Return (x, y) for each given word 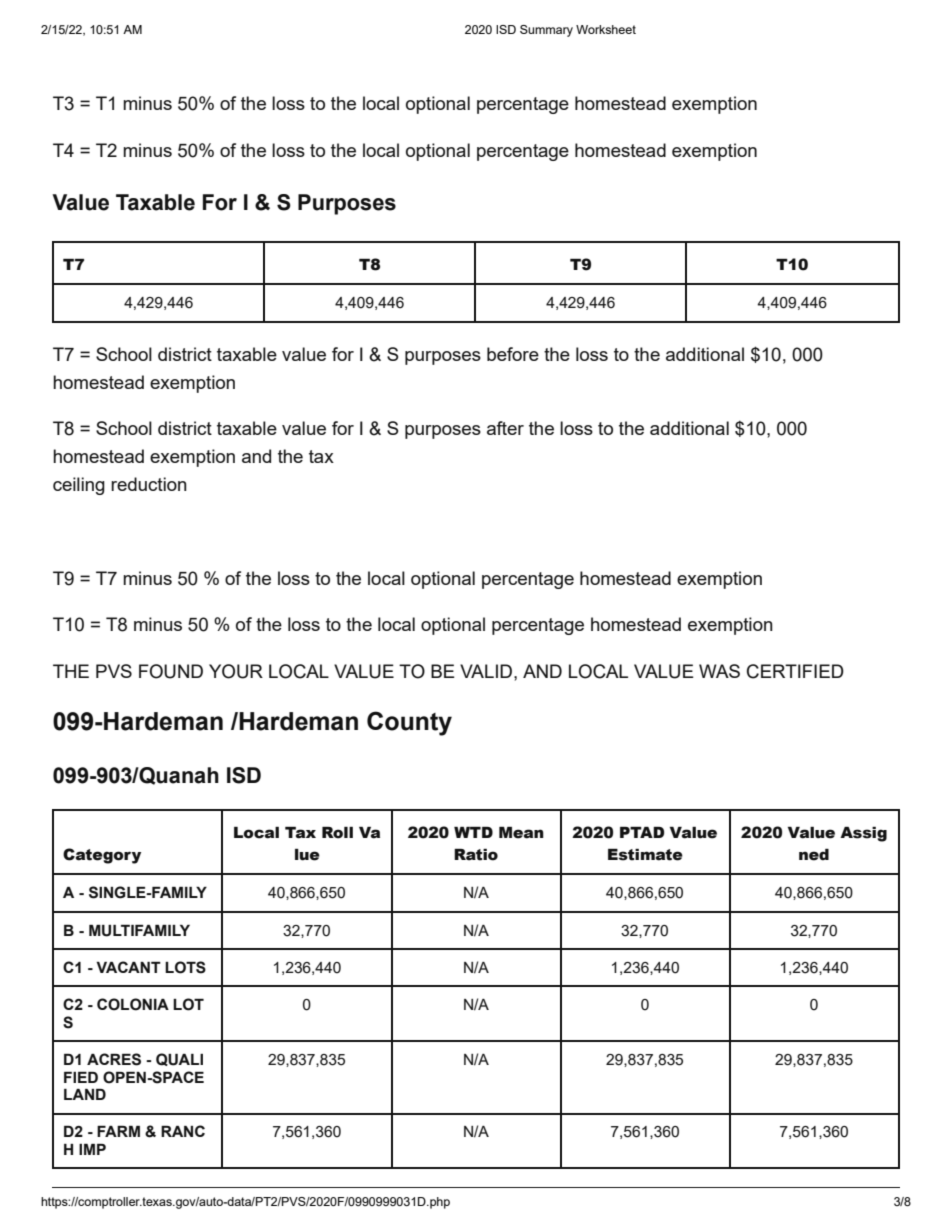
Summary (546, 31)
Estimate (645, 854)
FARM (118, 1131)
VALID (487, 671)
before (513, 354)
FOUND (171, 671)
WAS (719, 671)
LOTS (185, 967)
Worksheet (606, 29)
